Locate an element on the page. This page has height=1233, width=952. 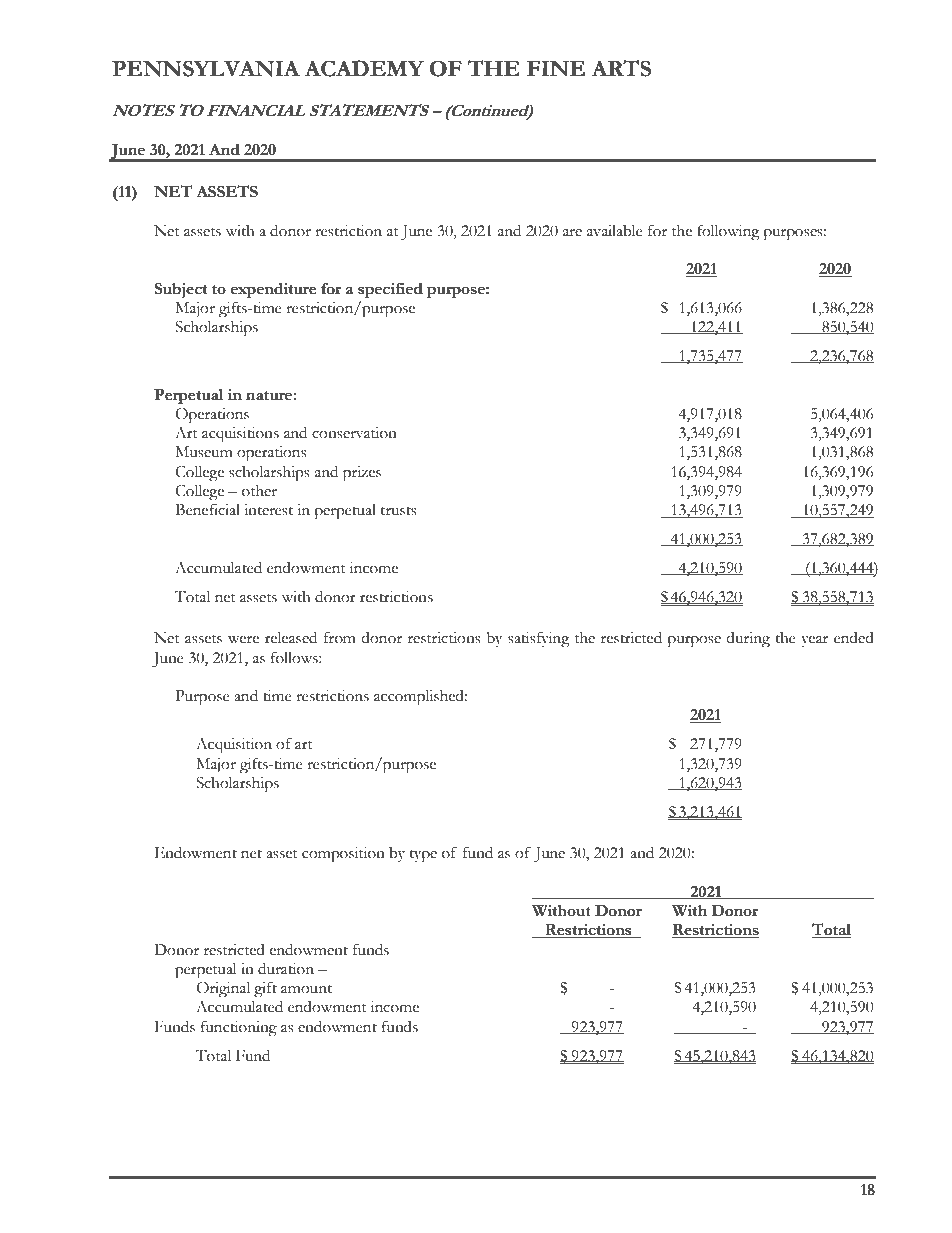
amount is located at coordinates (306, 989).
